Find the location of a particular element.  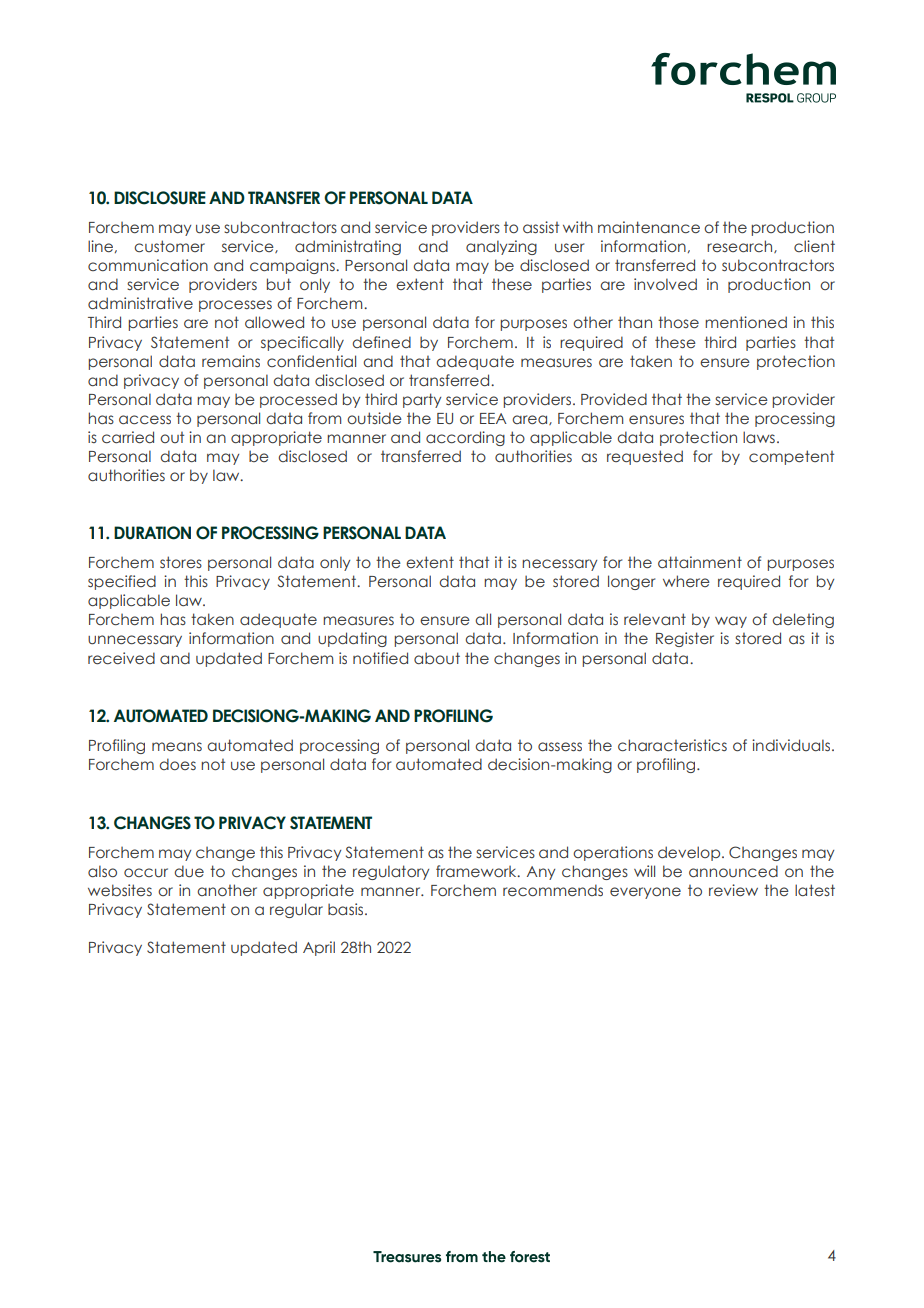

research is located at coordinates (741, 246).
